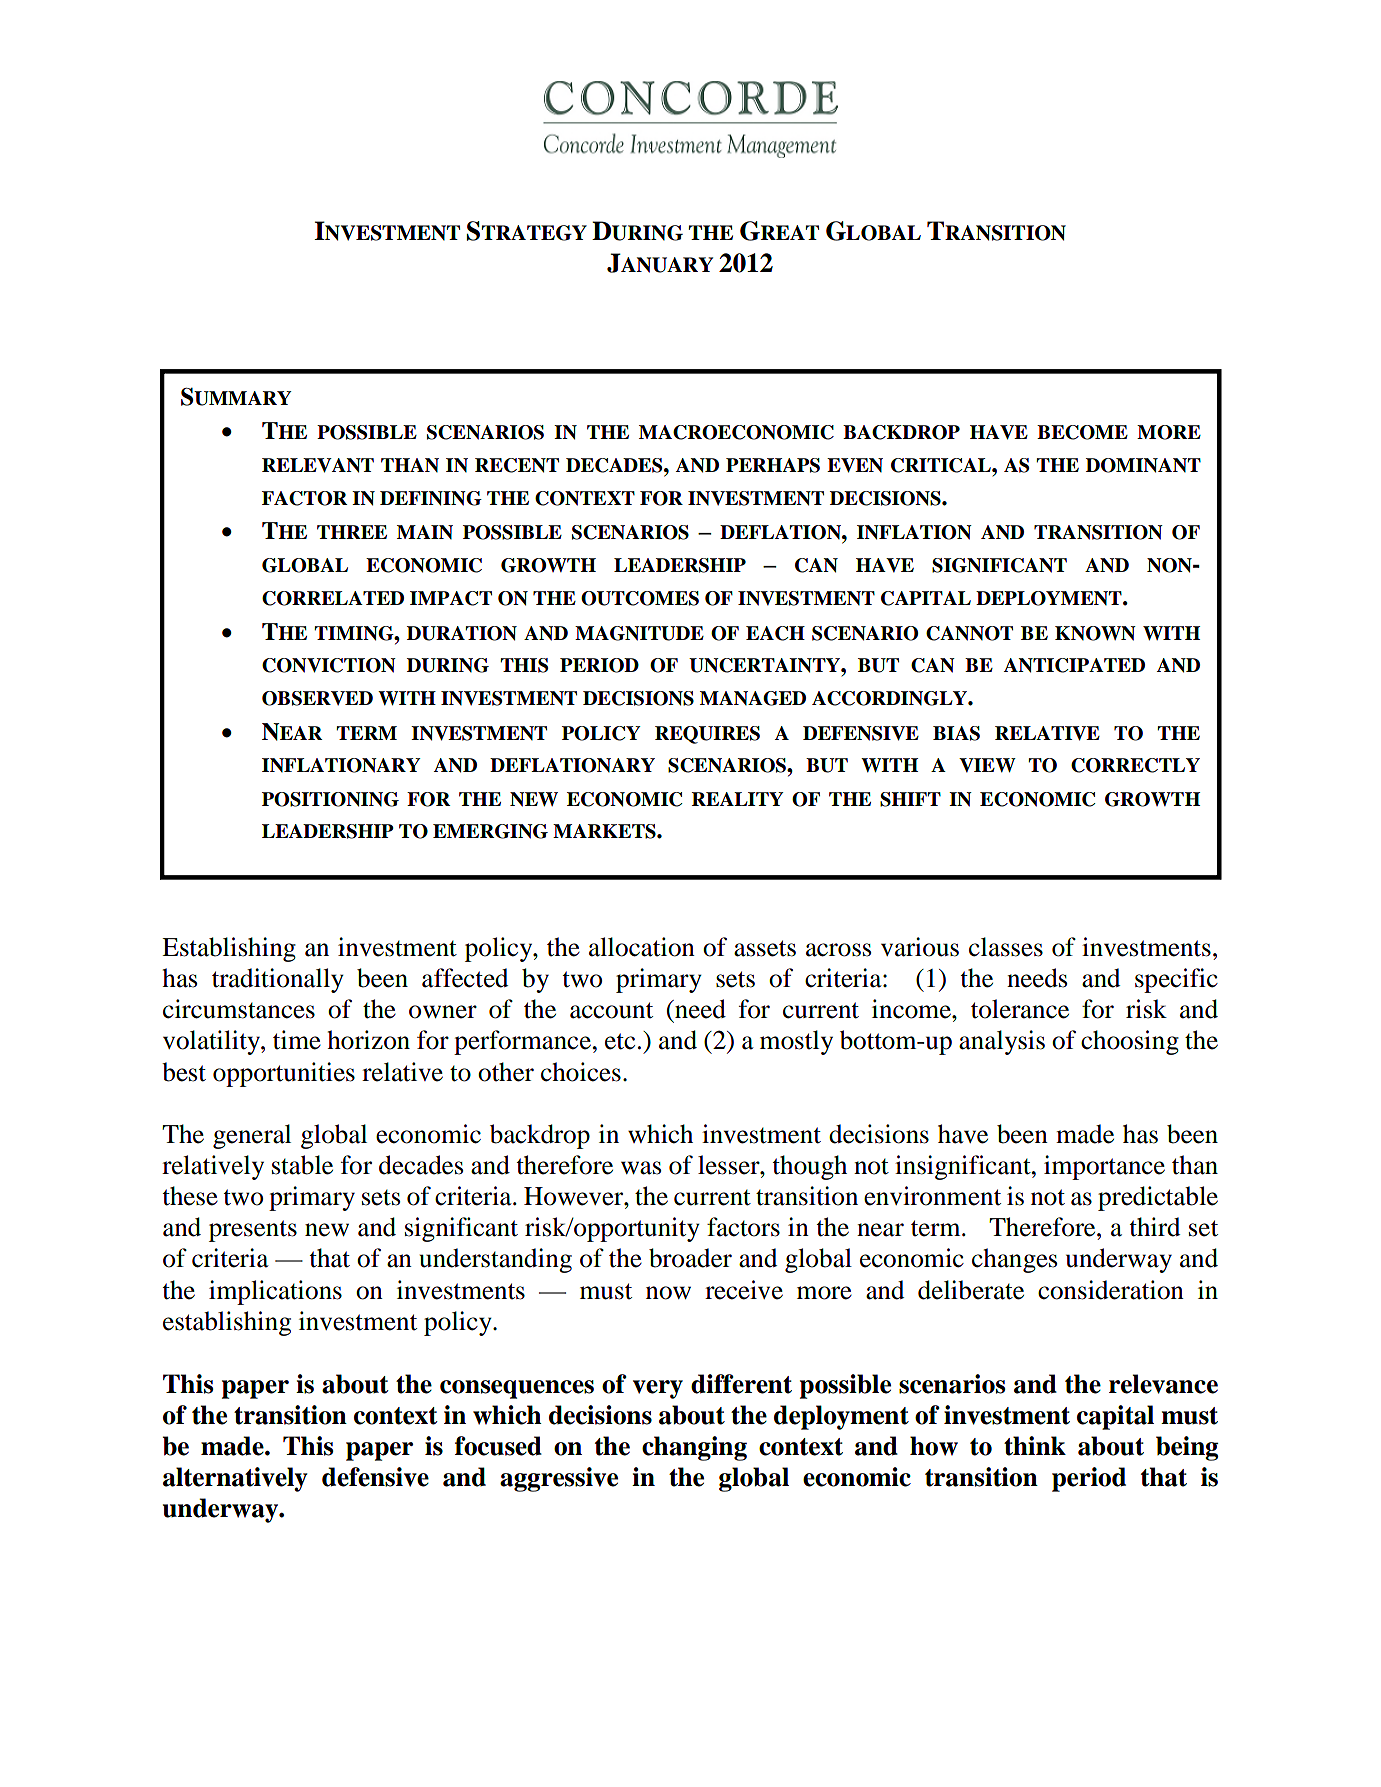 Image resolution: width=1381 pixels, height=1787 pixels. What do you see at coordinates (642, 947) in the screenshot?
I see `allocation` at bounding box center [642, 947].
